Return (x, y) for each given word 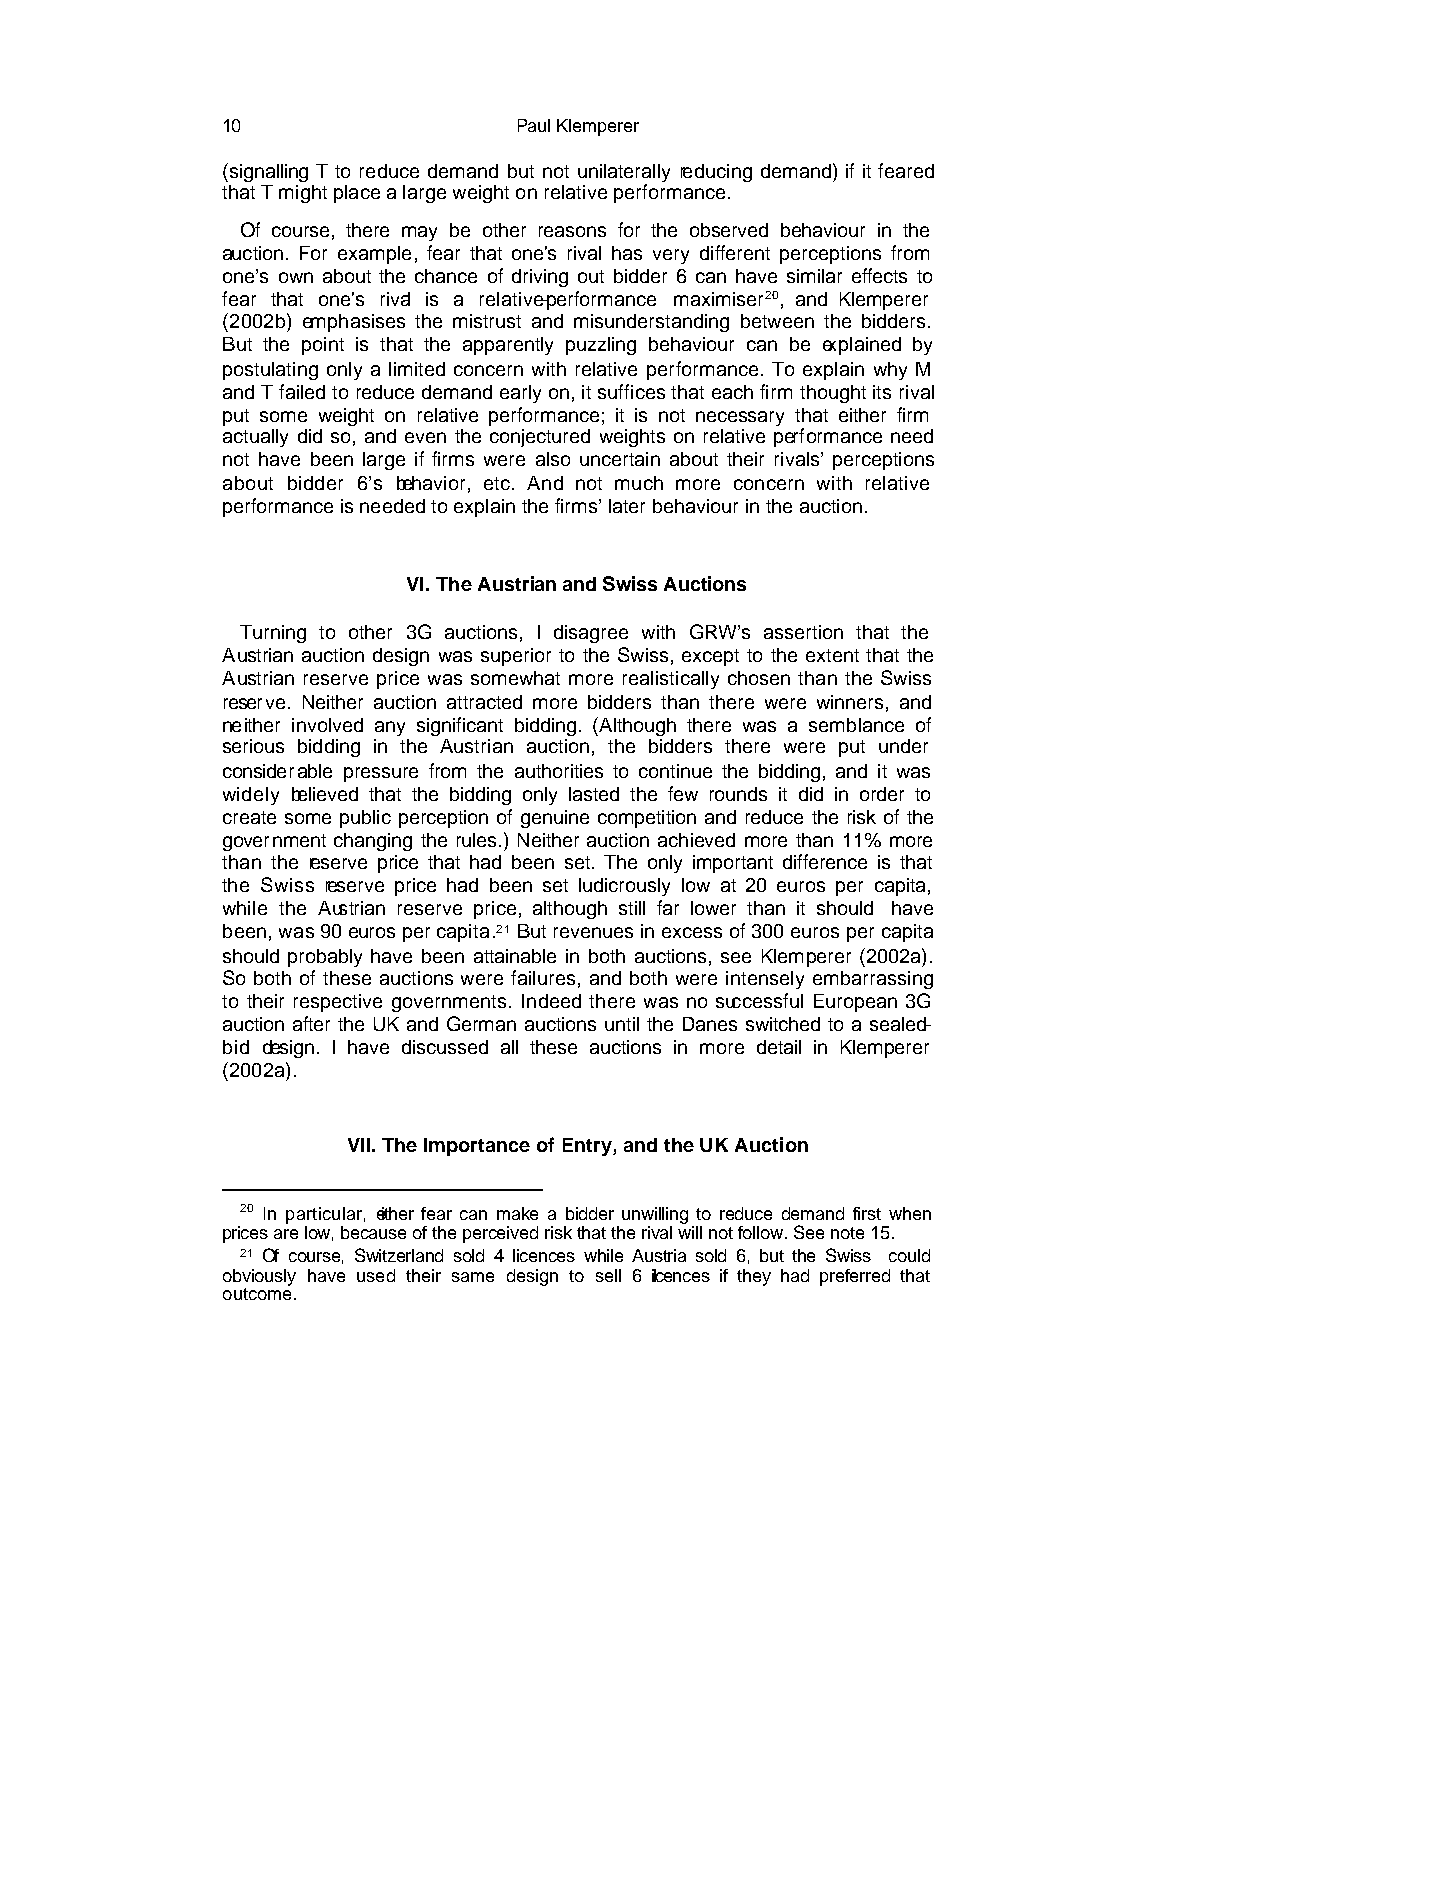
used (376, 1275)
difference (825, 861)
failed (302, 391)
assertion (803, 632)
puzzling (601, 346)
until (622, 1024)
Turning (273, 634)
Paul (534, 125)
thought (833, 394)
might (303, 194)
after (311, 1023)
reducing (716, 173)
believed (325, 794)
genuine (555, 819)
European (855, 1003)
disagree (591, 634)
